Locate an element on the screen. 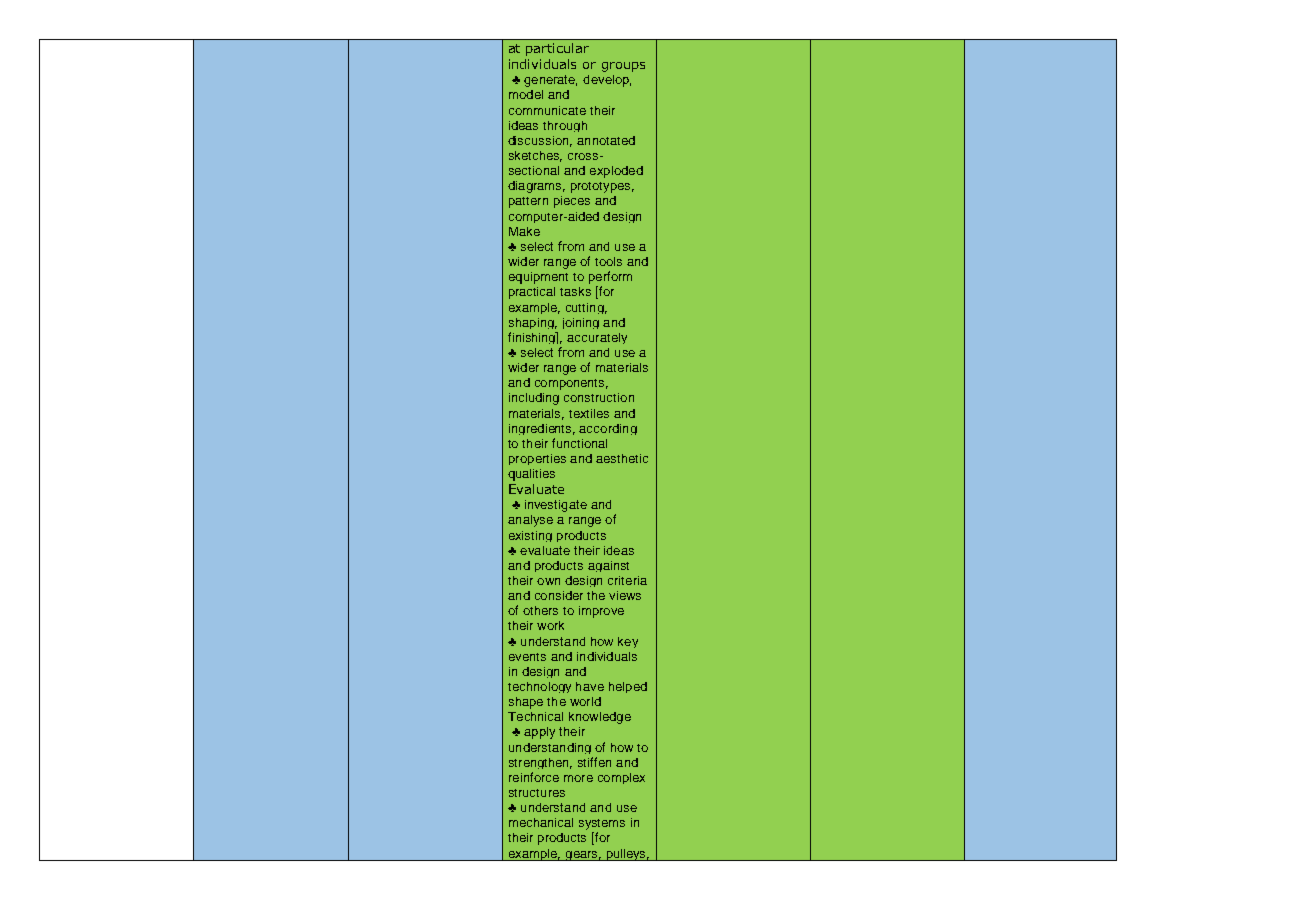 This screenshot has width=1308, height=924. structures is located at coordinates (537, 793).
